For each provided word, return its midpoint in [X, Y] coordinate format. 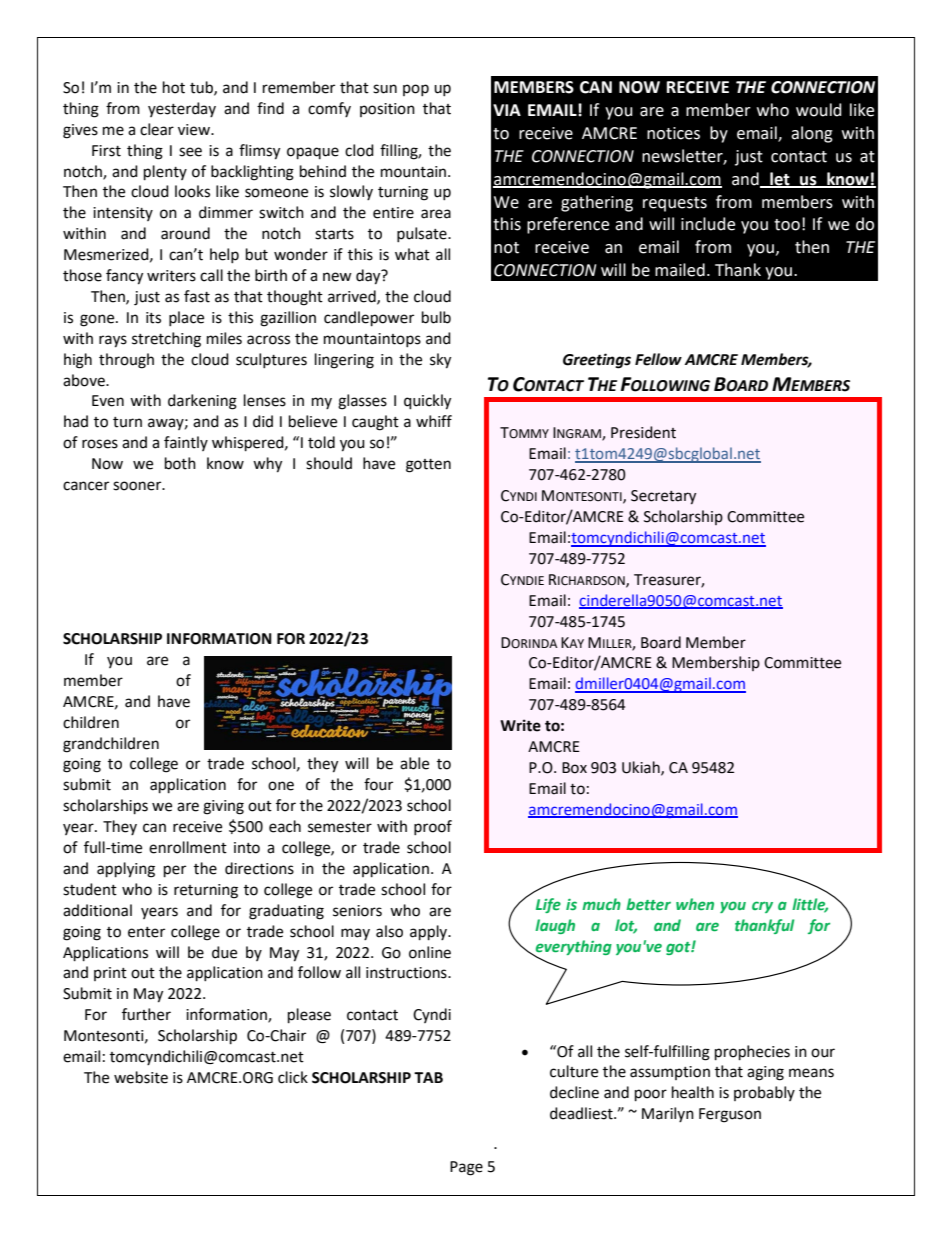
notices [673, 133]
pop [416, 90]
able [414, 763]
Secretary [663, 497]
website [141, 1077]
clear [157, 129]
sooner [138, 486]
